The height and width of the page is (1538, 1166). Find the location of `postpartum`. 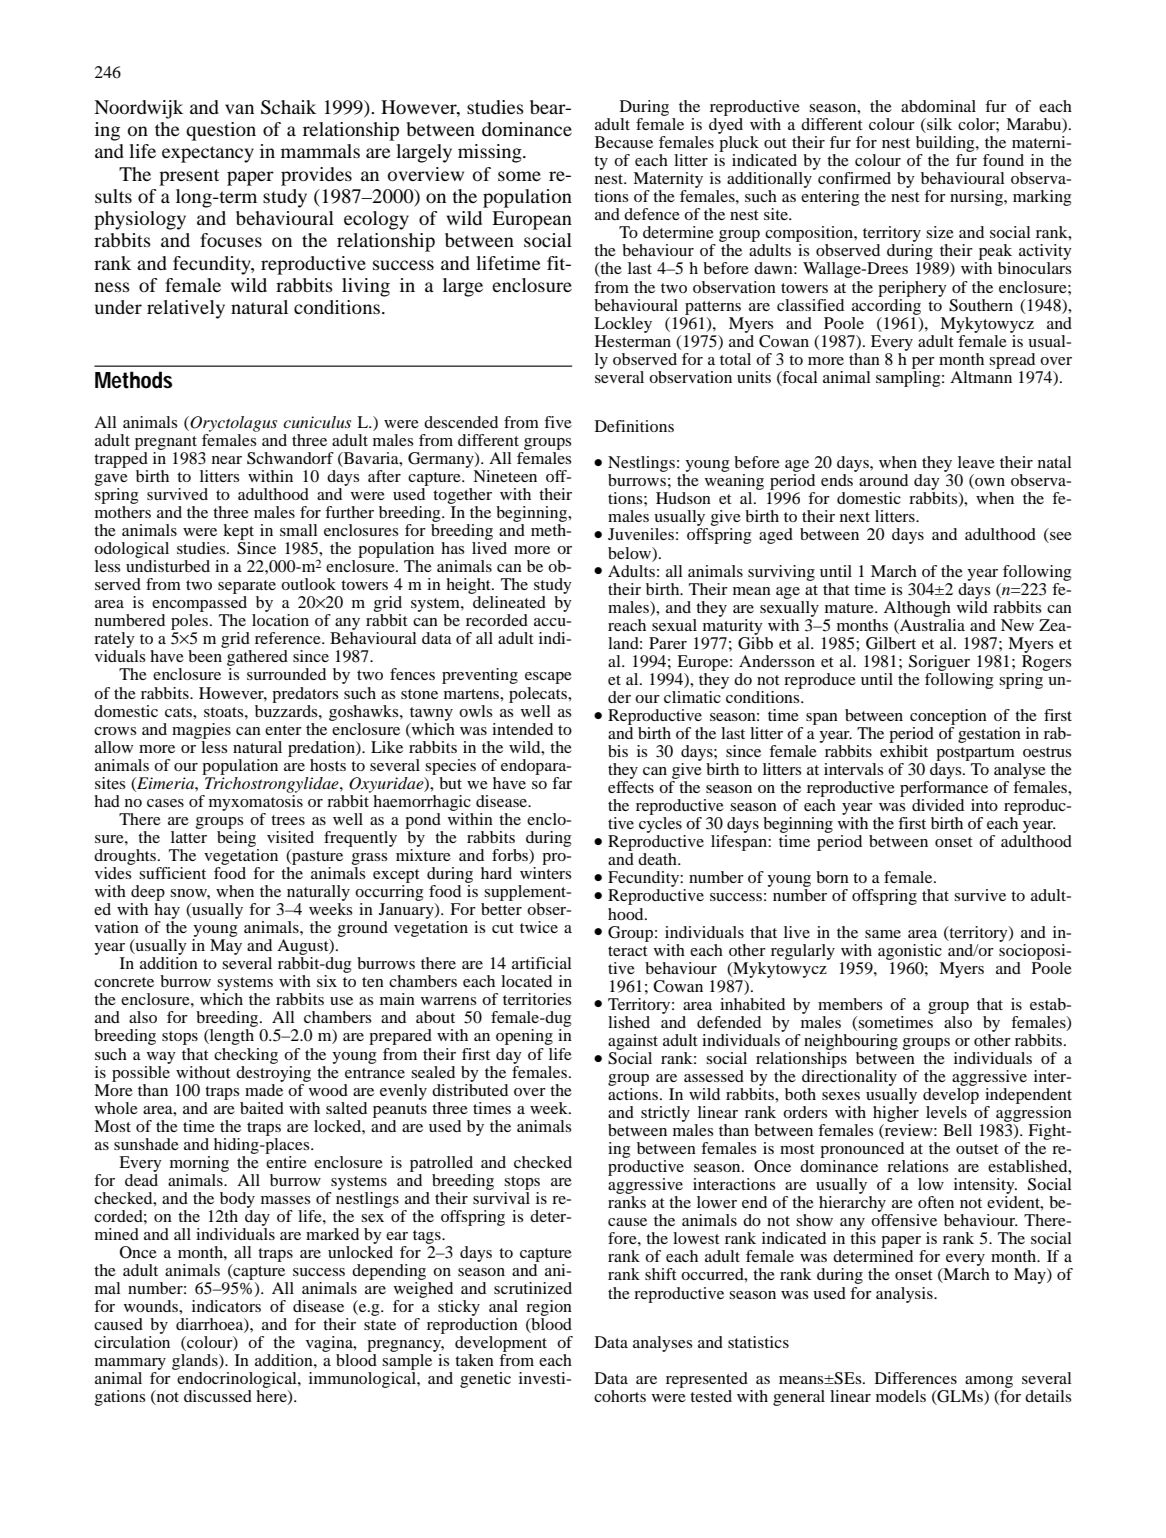

postpartum is located at coordinates (975, 754).
